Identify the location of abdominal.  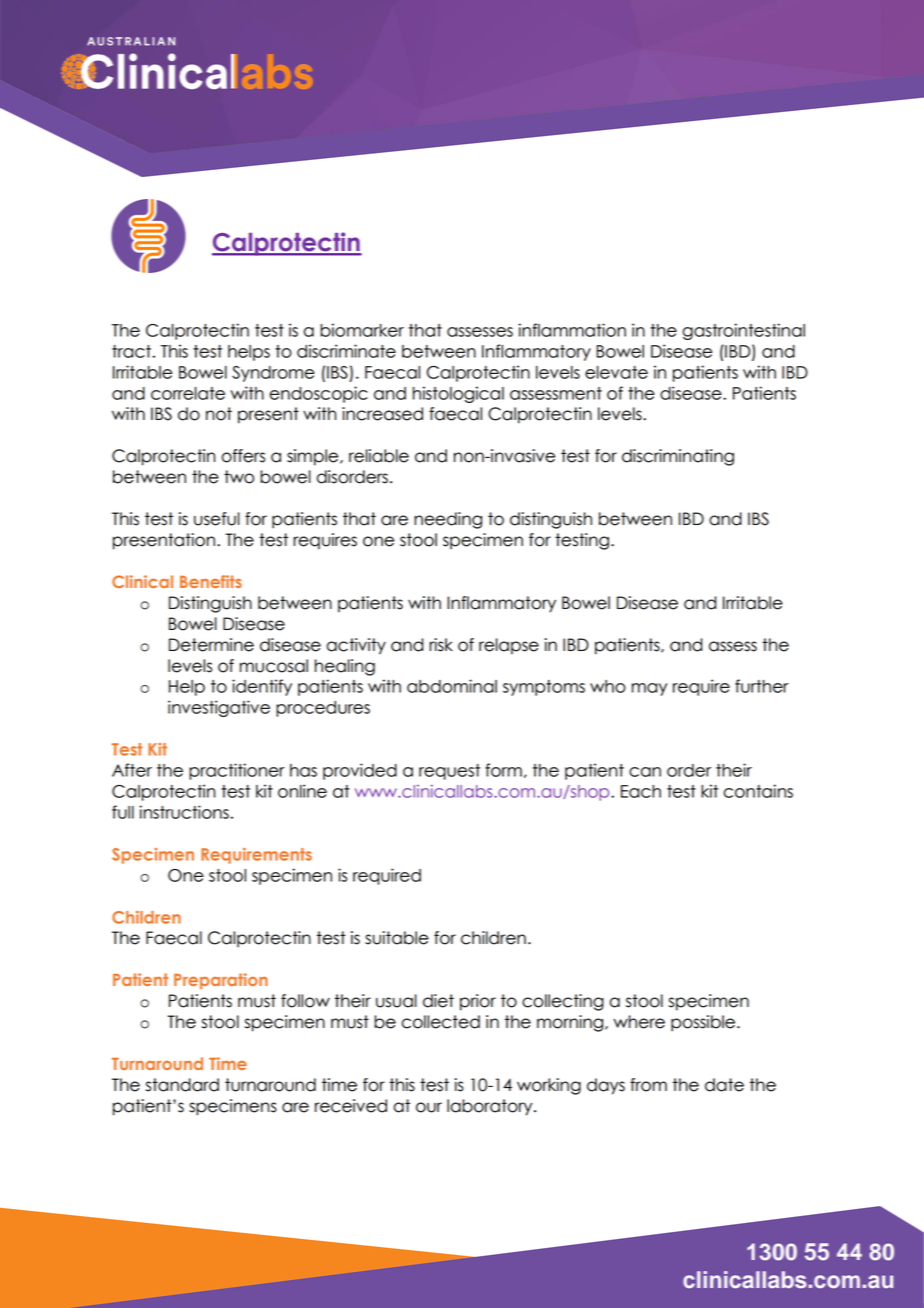
(452, 686).
